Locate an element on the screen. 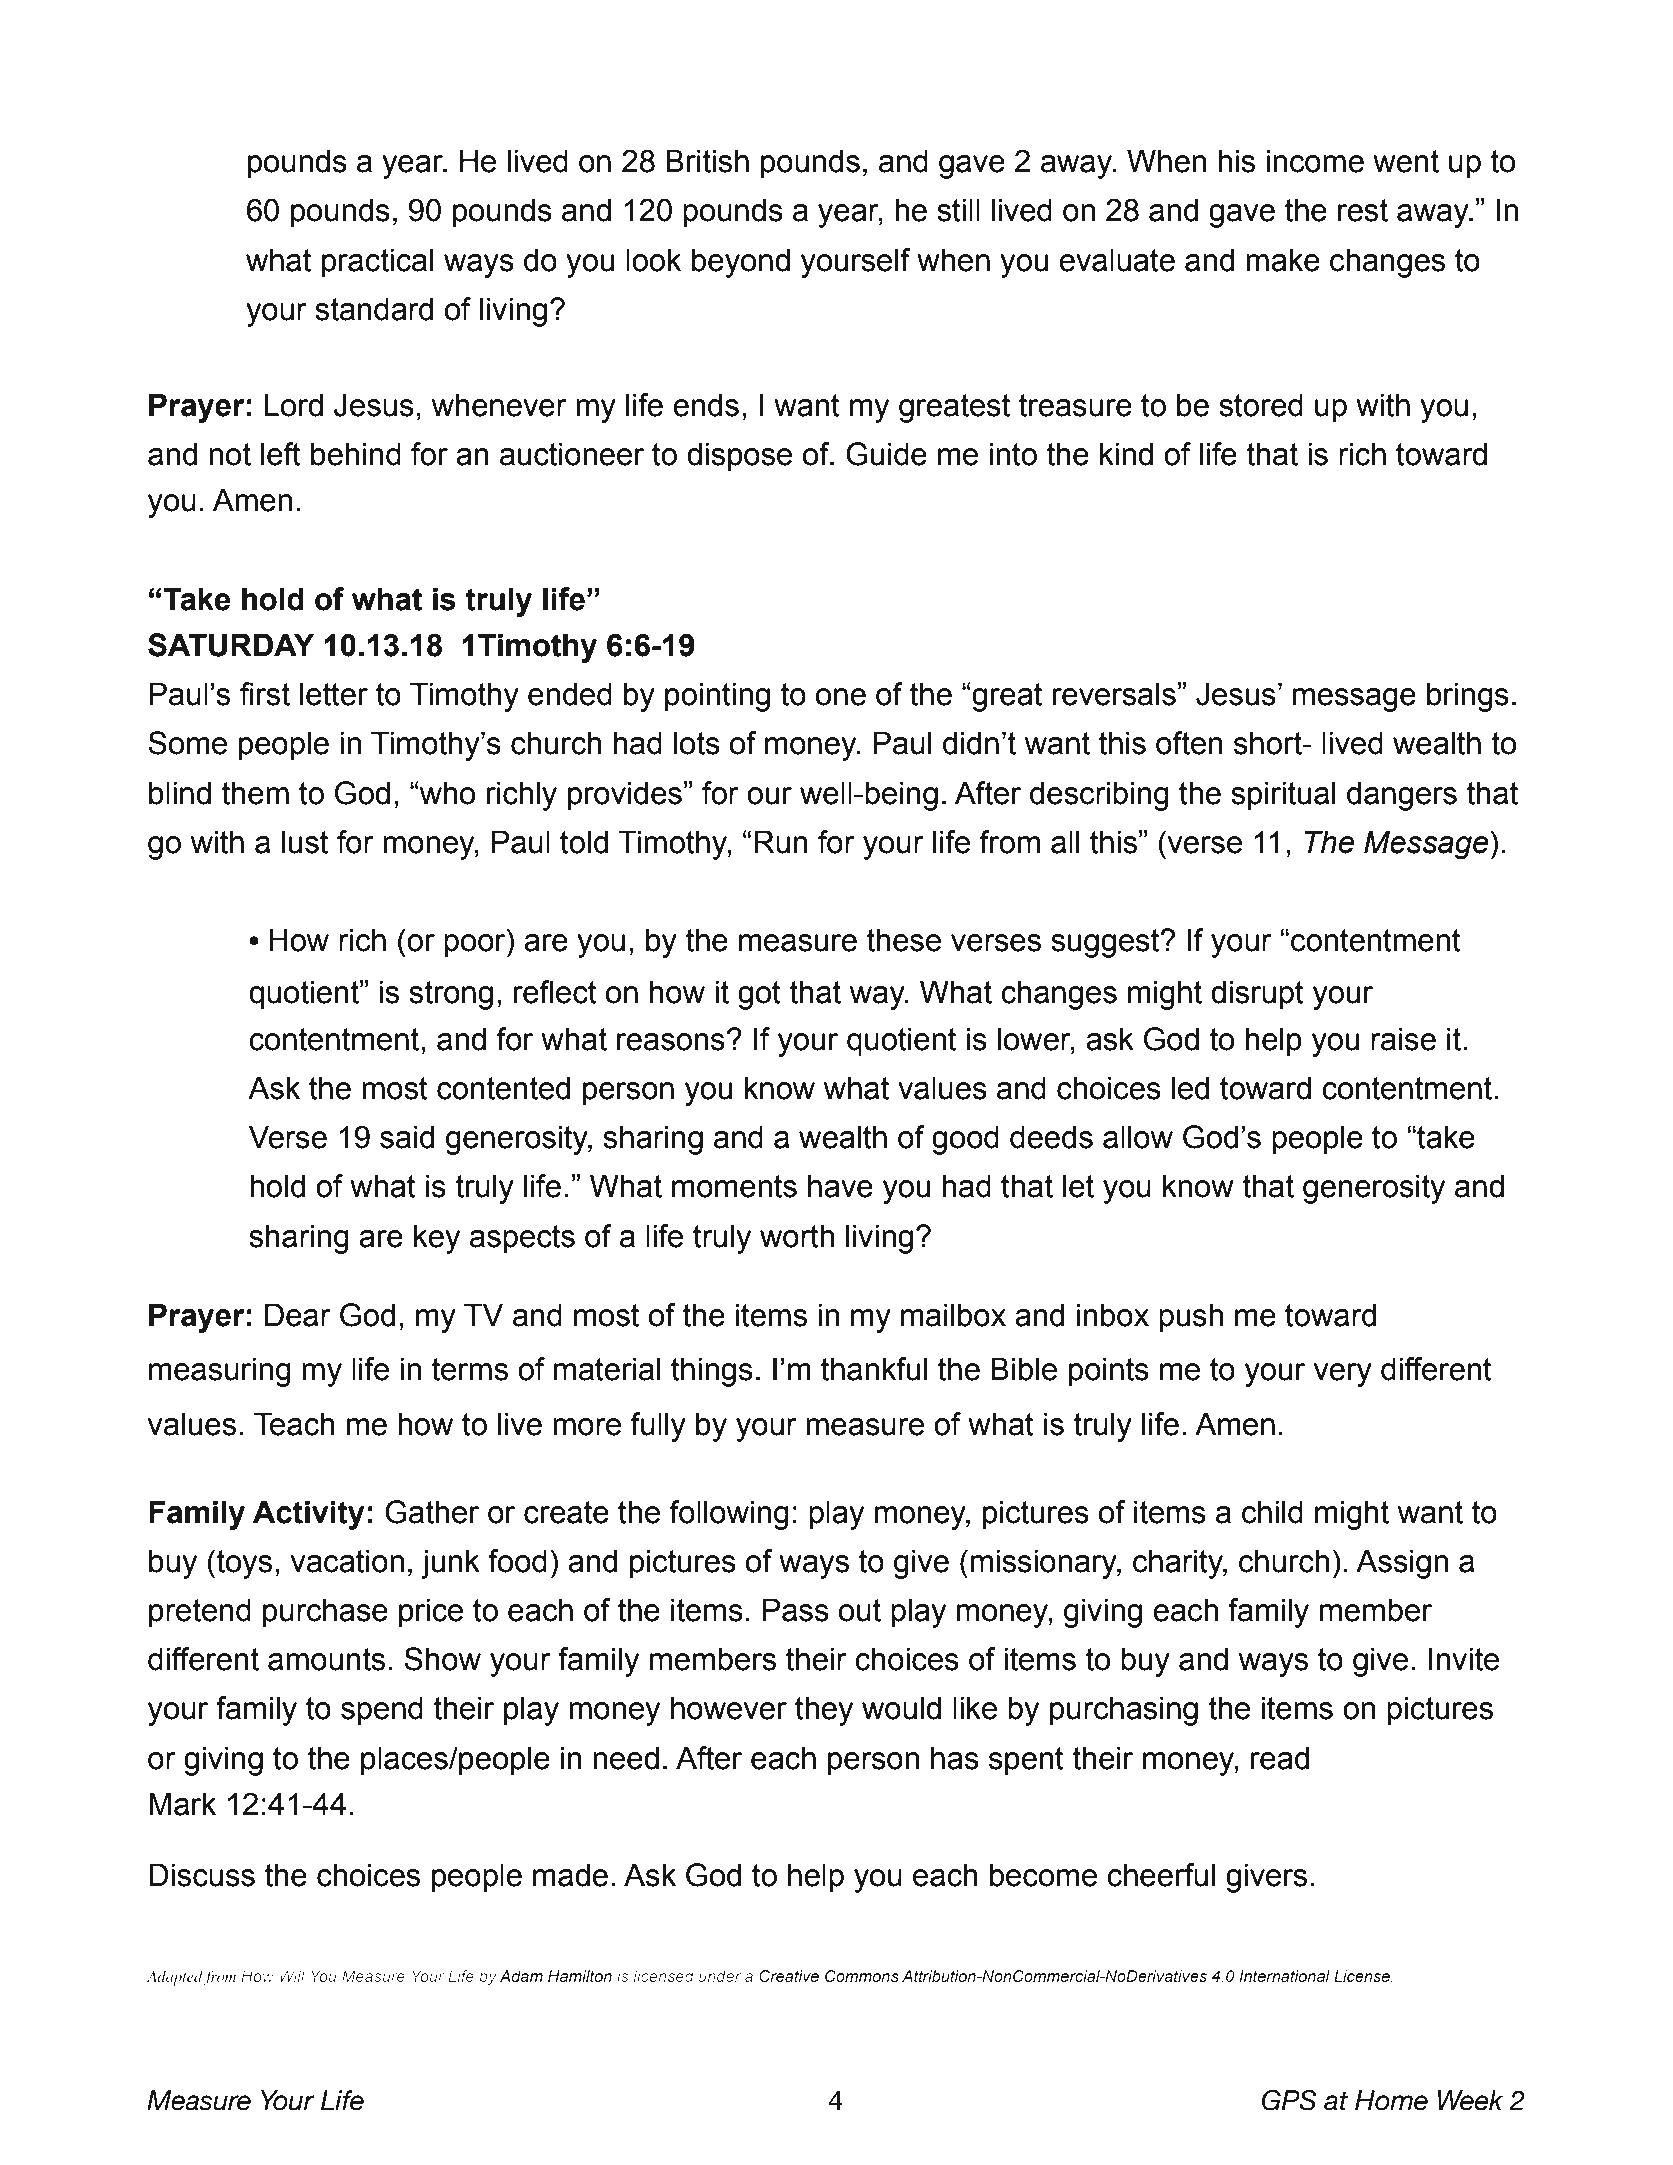  Creative is located at coordinates (789, 1976).
